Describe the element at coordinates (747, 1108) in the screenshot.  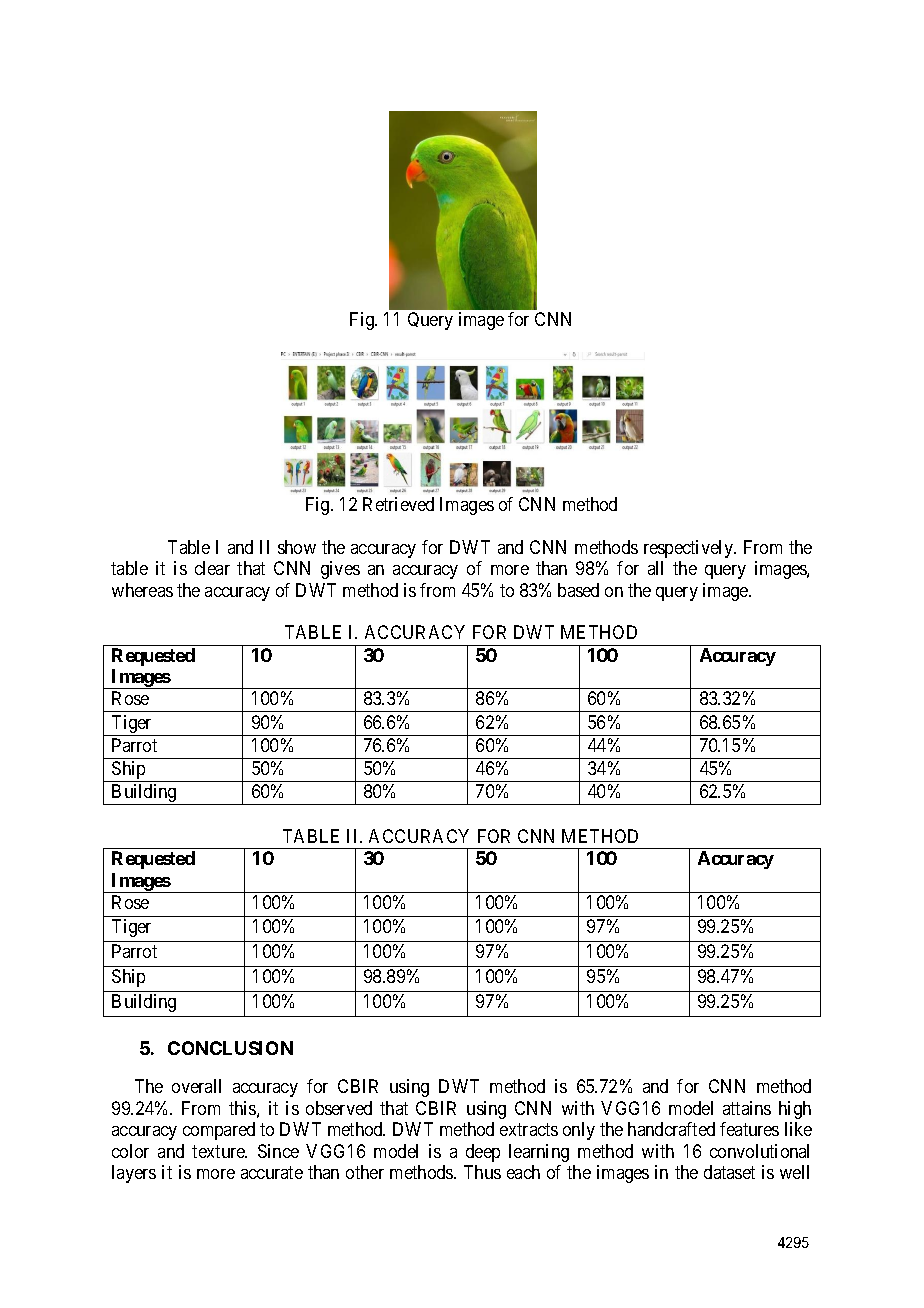
I see `attains` at that location.
